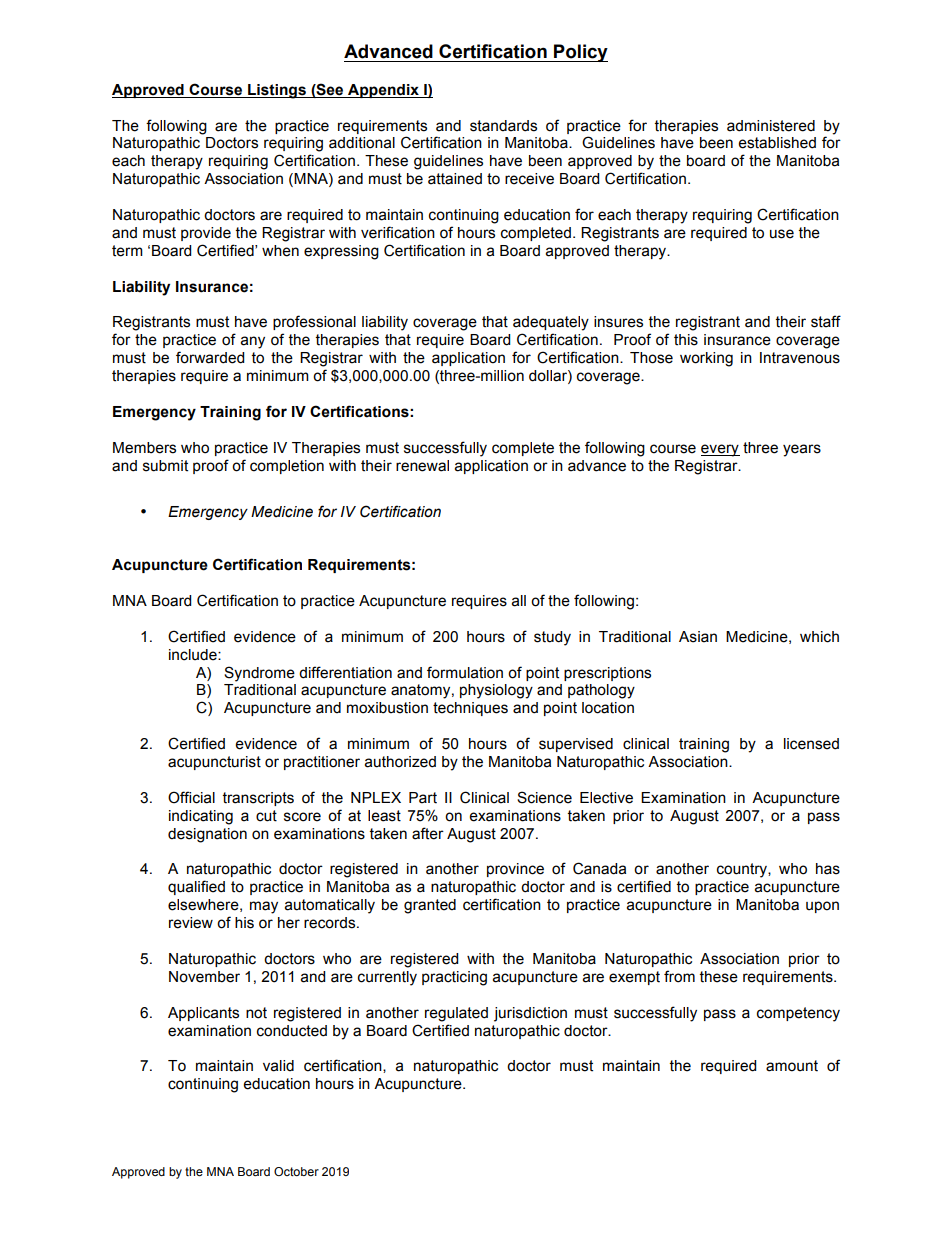 This page has height=1233, width=952. Describe the element at coordinates (503, 126) in the page. I see `standards` at that location.
